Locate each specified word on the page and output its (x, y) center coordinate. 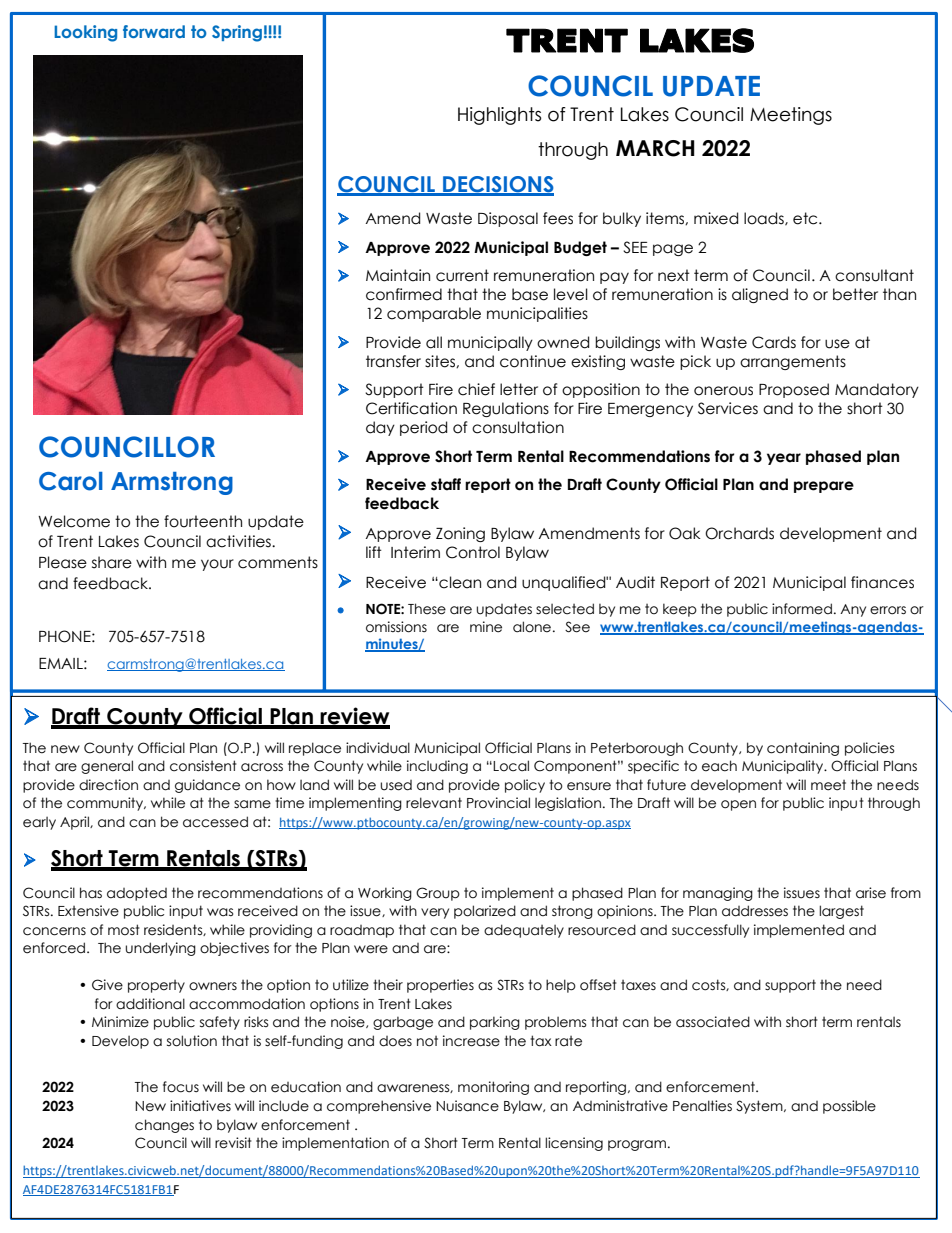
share (112, 562)
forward (154, 31)
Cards (774, 342)
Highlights (499, 116)
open (738, 805)
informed (802, 609)
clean (459, 582)
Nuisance (467, 1106)
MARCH (655, 148)
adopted (137, 894)
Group (438, 894)
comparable (434, 314)
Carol (71, 481)
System (760, 1107)
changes (164, 1126)
